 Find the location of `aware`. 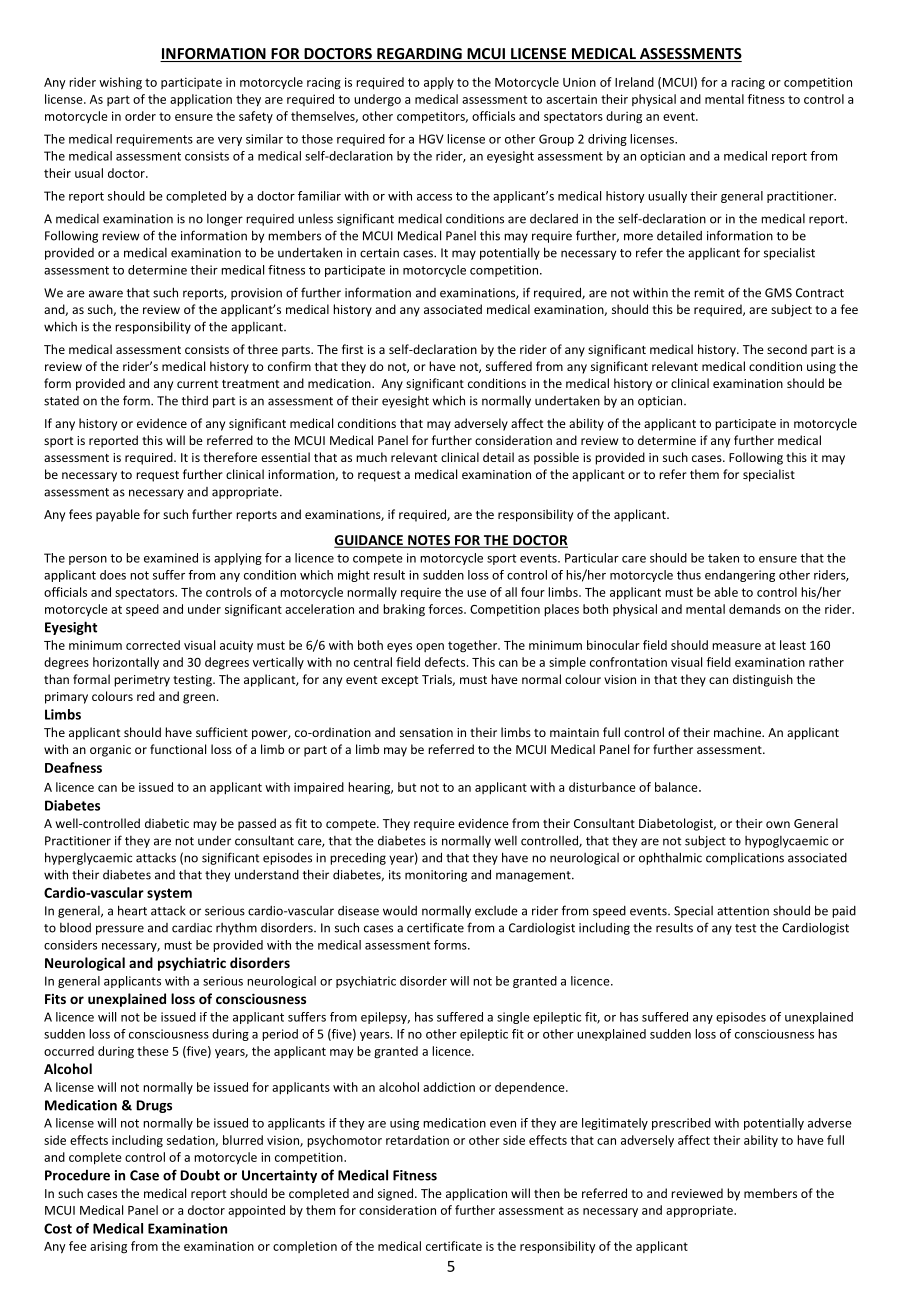

aware is located at coordinates (106, 294).
